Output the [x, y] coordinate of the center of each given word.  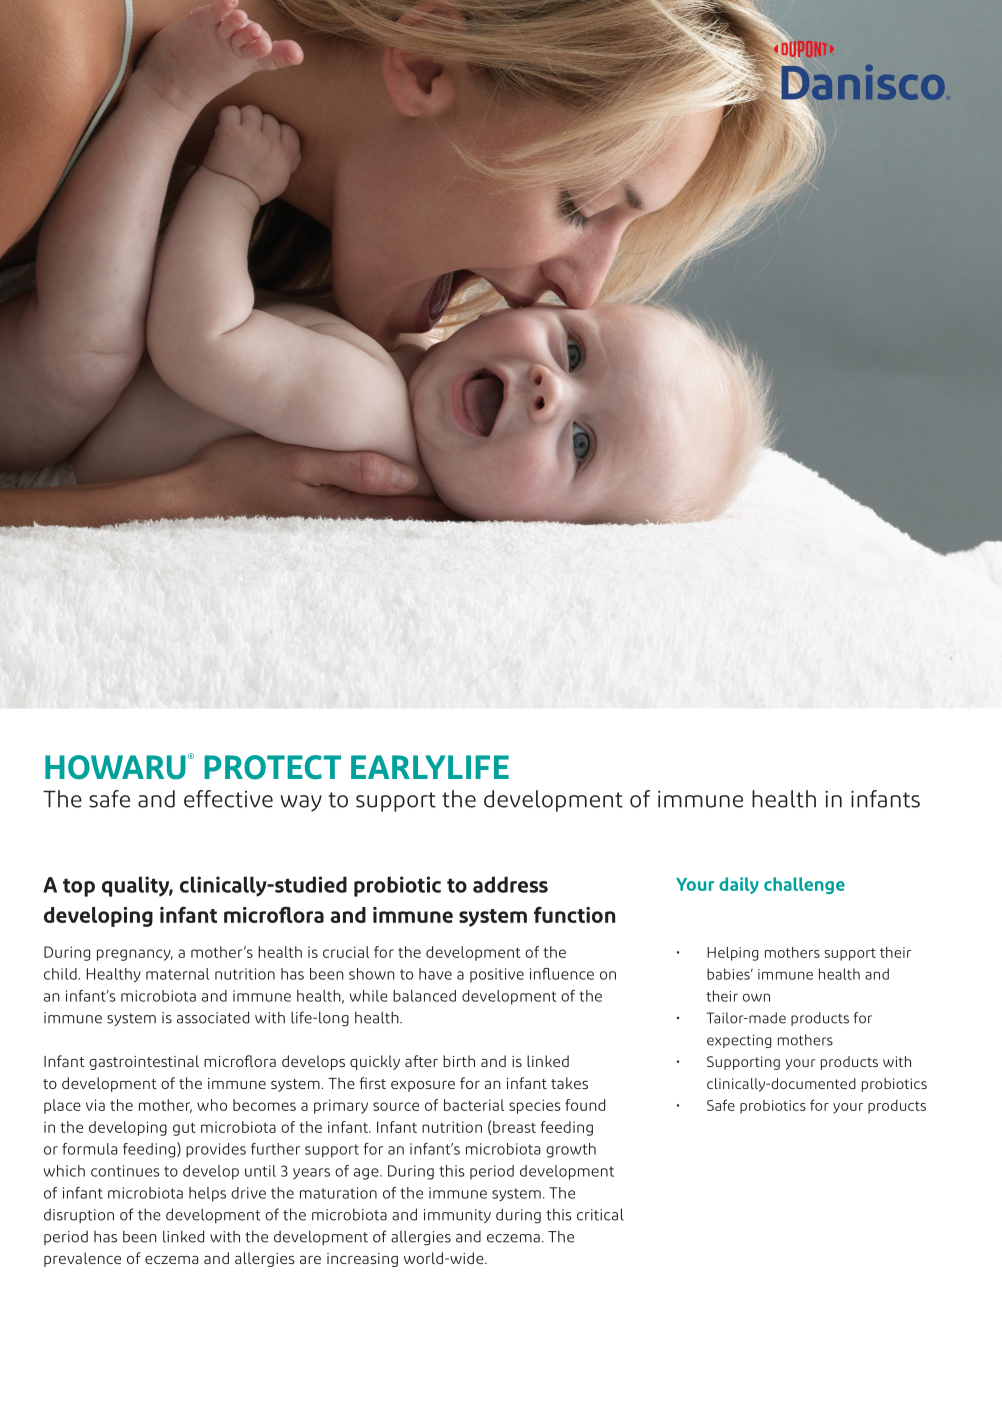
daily [739, 885]
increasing [362, 1260]
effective [228, 799]
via [95, 1105]
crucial [346, 952]
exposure [423, 1086]
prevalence [82, 1259]
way [301, 803]
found [585, 1105]
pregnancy [135, 955]
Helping [733, 954]
